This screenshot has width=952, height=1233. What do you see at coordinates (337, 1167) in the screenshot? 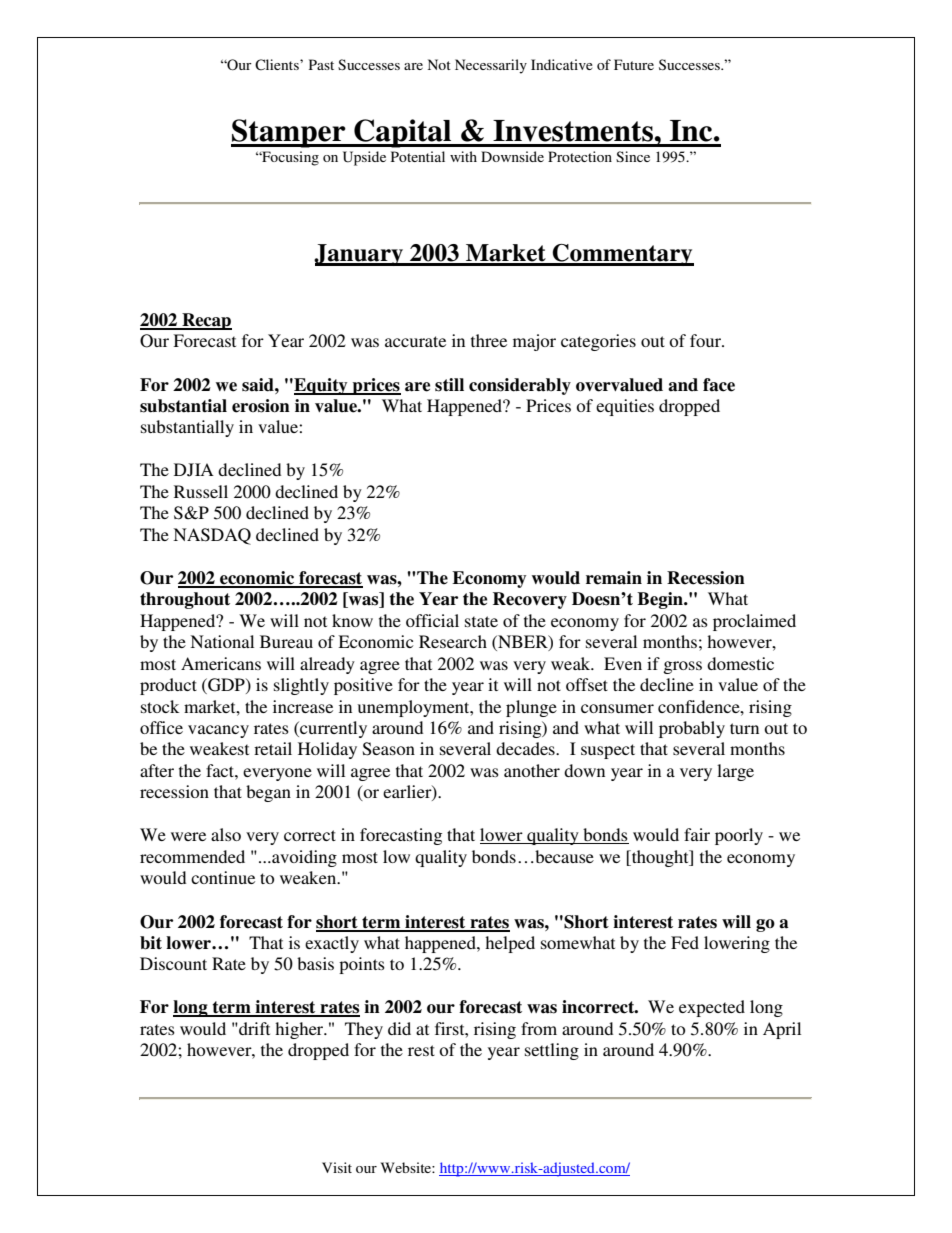
I see `Visit` at bounding box center [337, 1167].
